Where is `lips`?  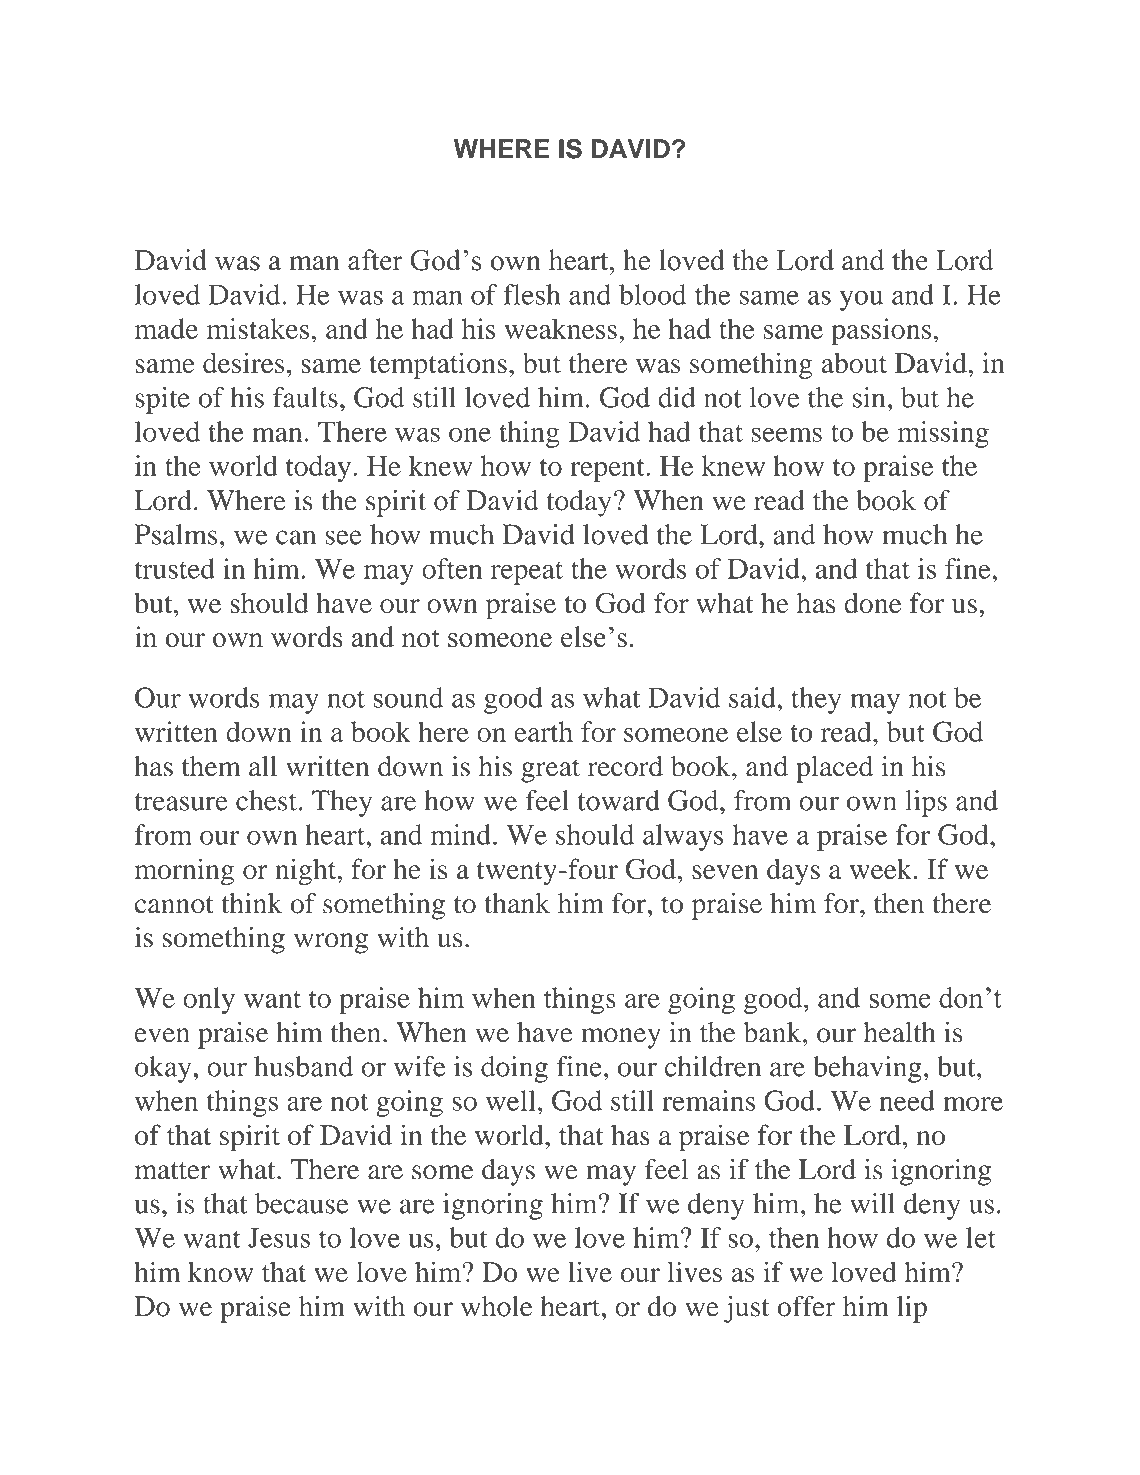
lips is located at coordinates (926, 803).
